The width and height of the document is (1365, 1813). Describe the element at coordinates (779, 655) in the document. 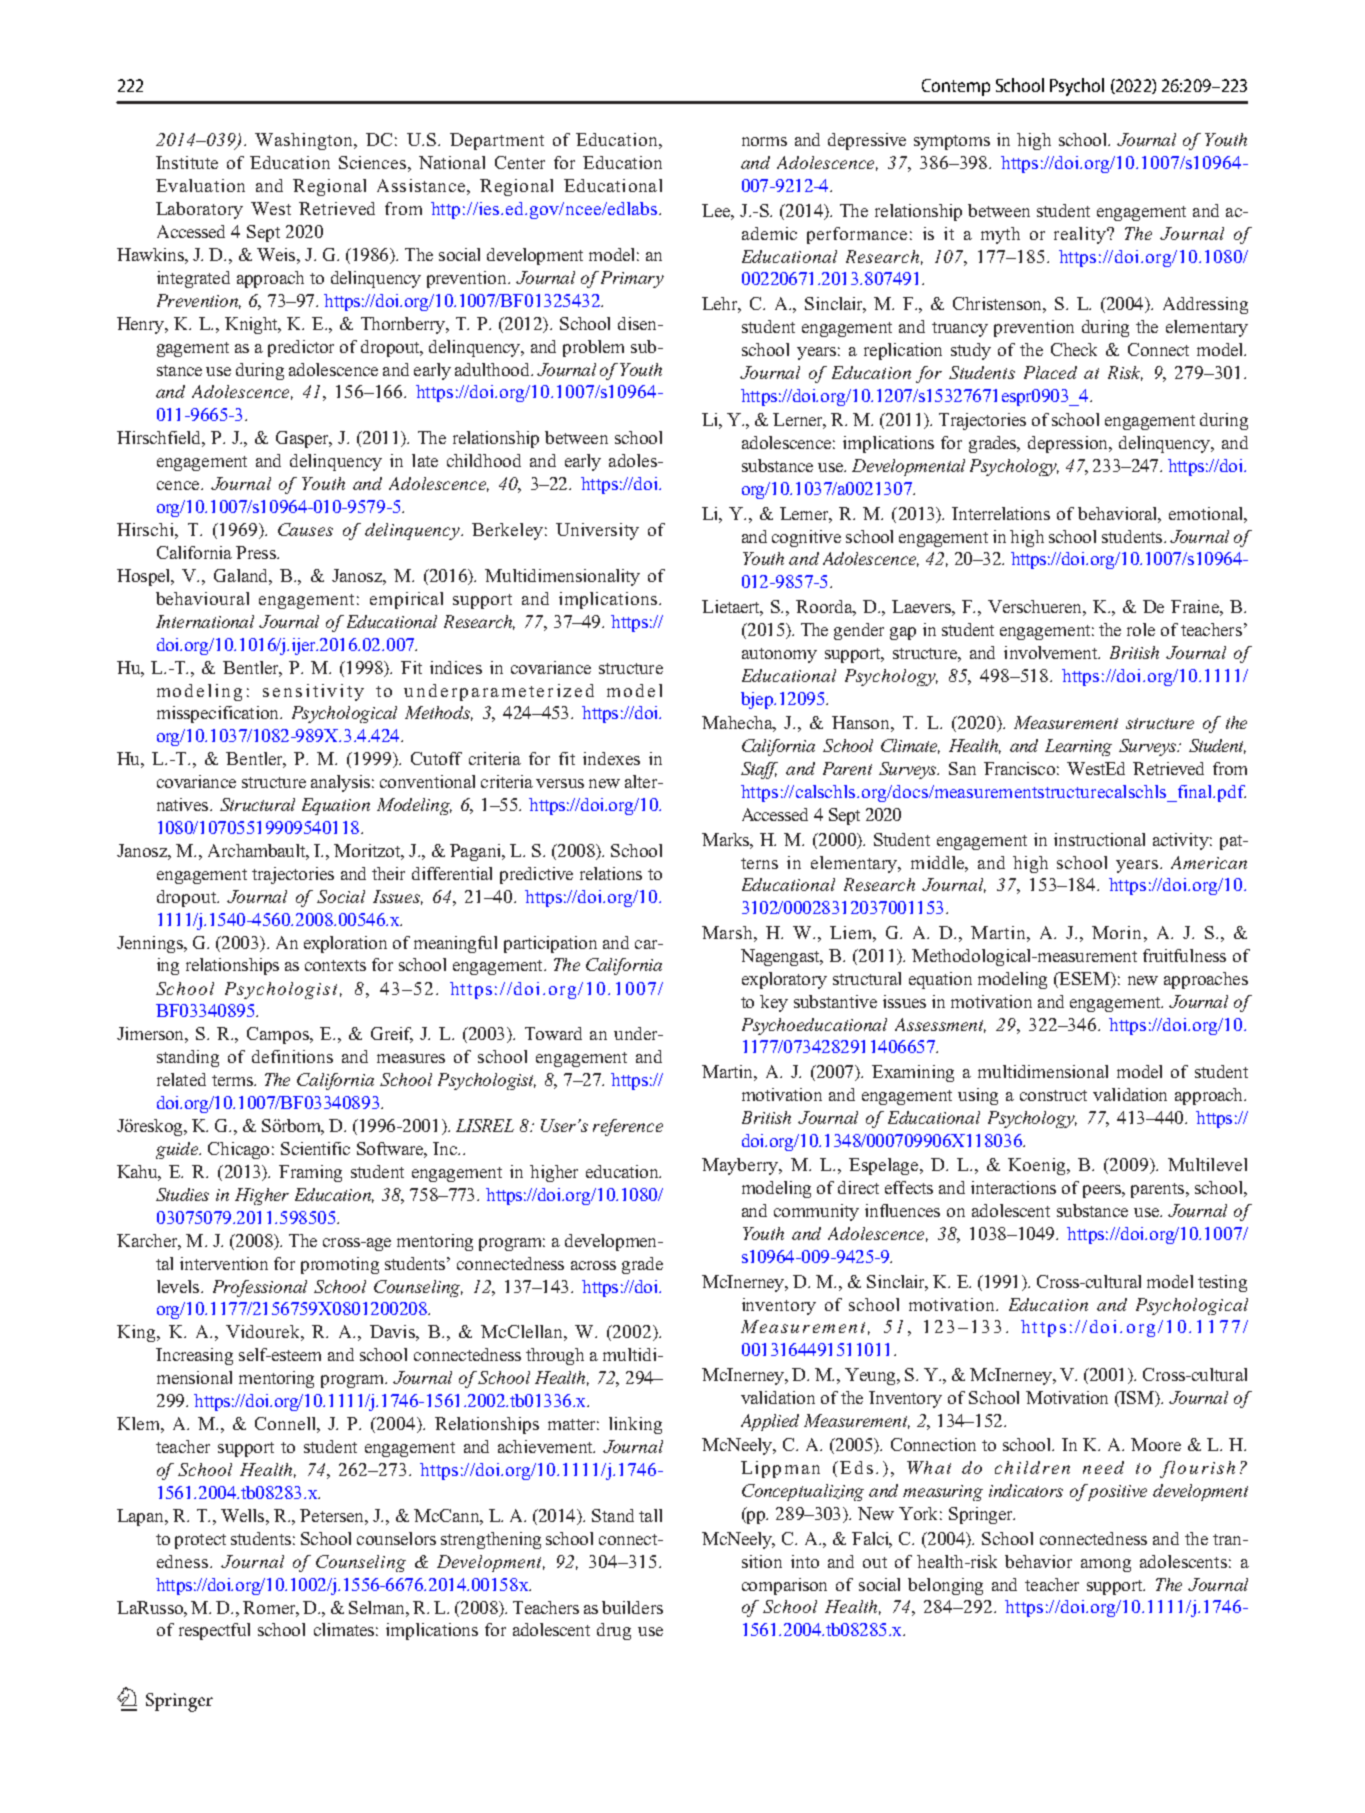

I see `autonomy` at that location.
